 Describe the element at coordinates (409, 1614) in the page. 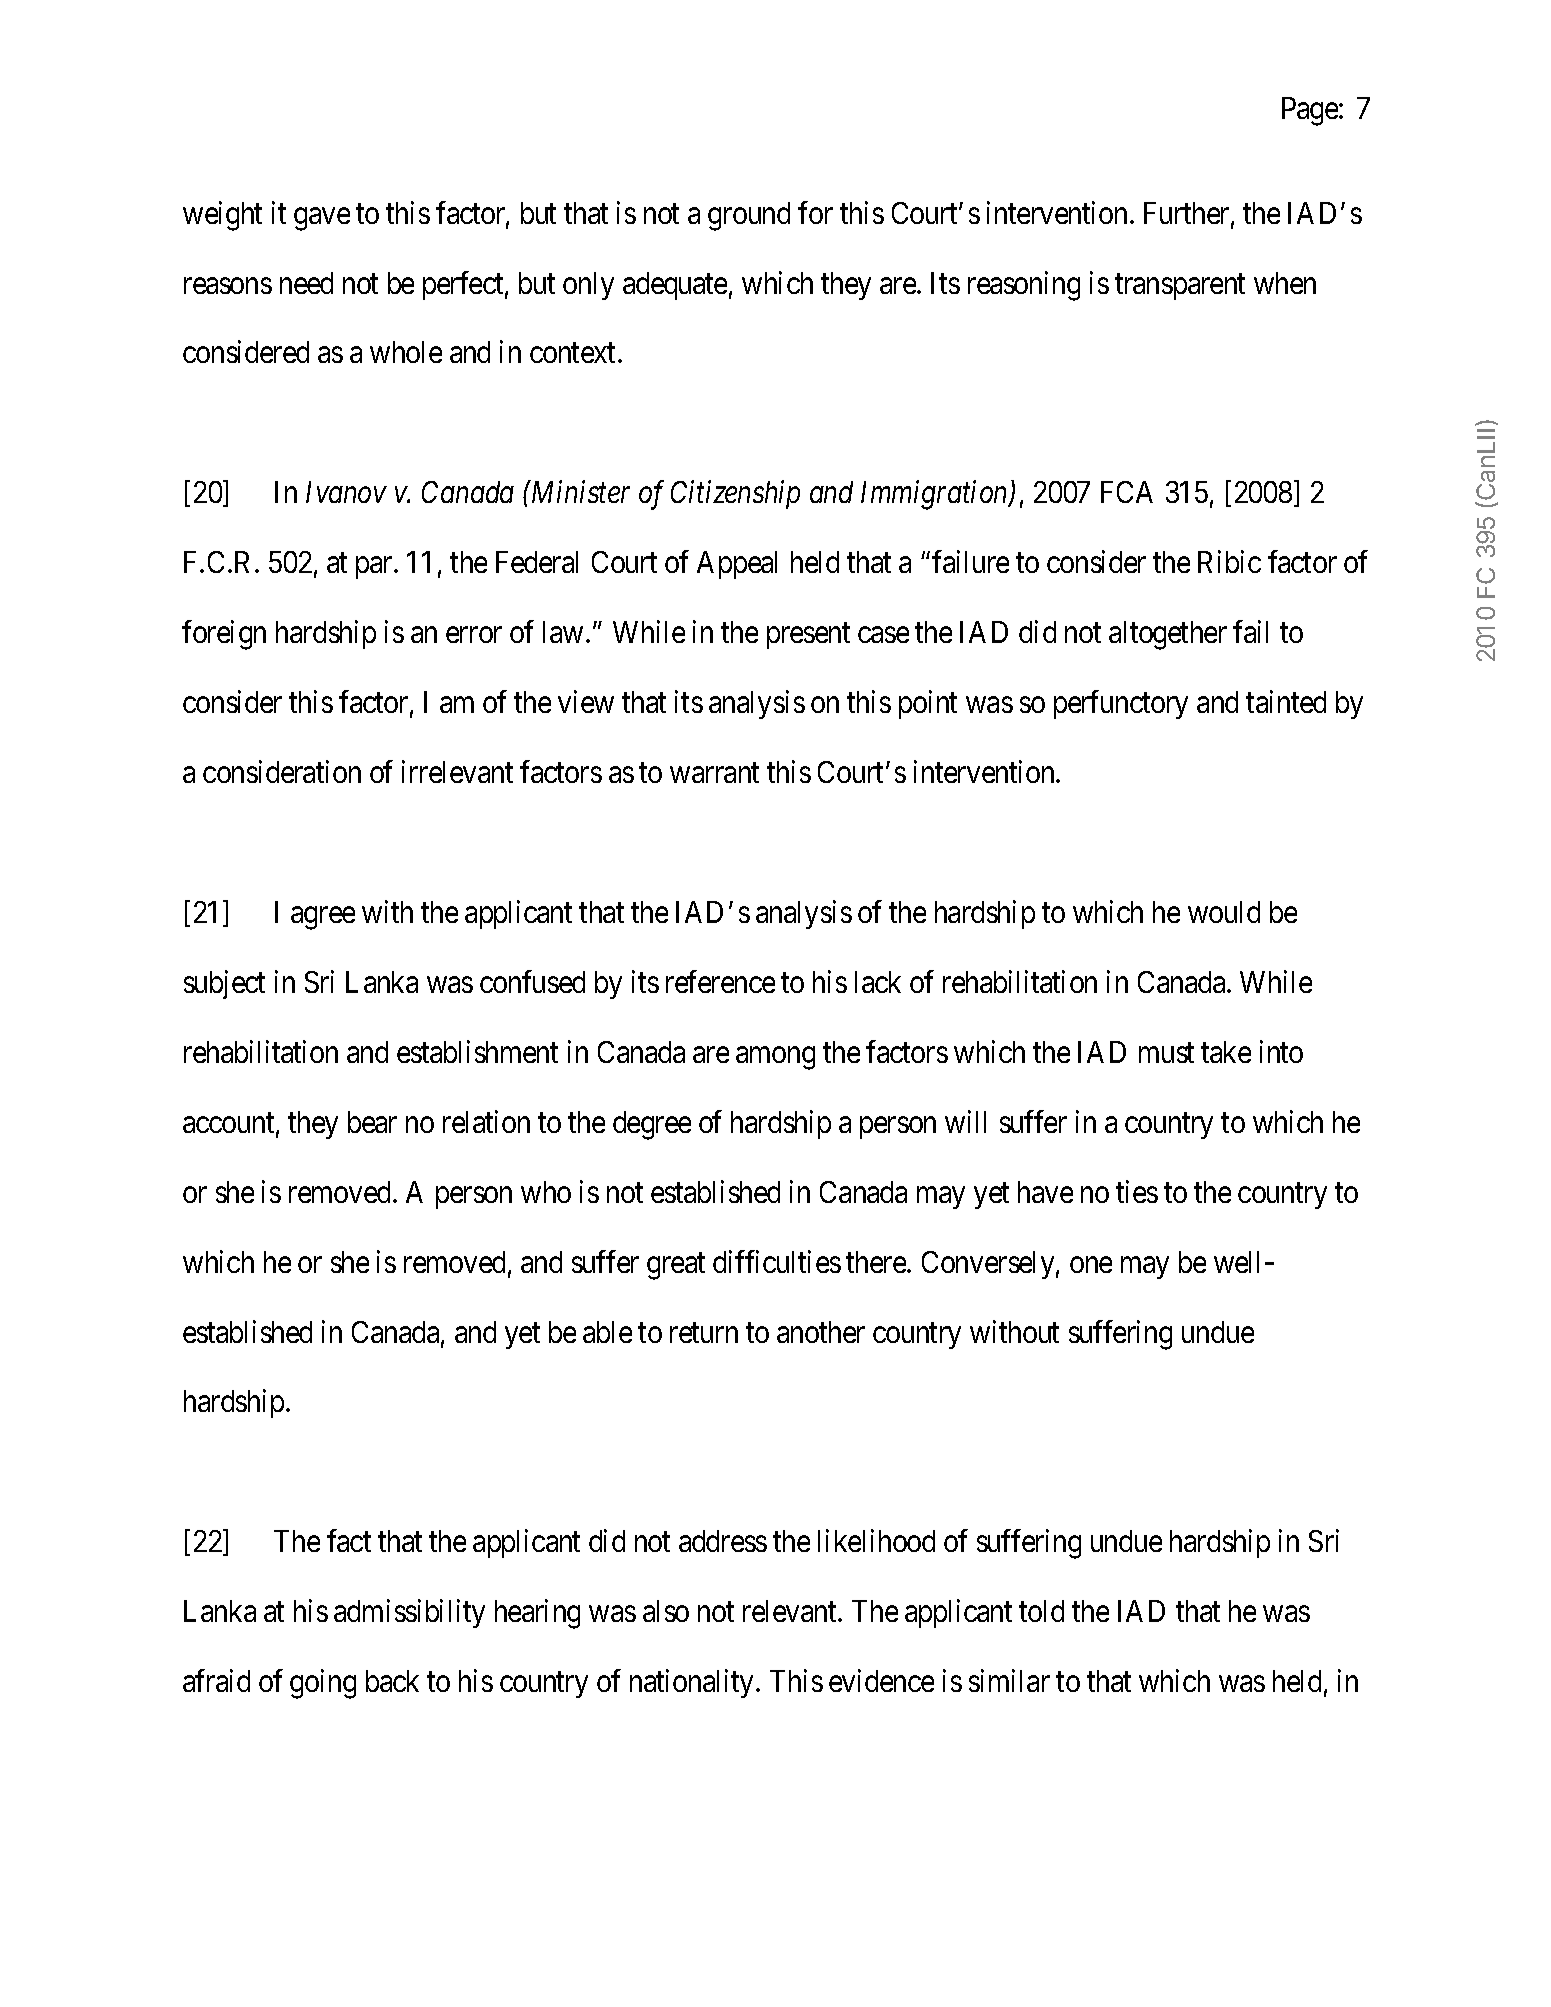

I see `admissibility` at that location.
